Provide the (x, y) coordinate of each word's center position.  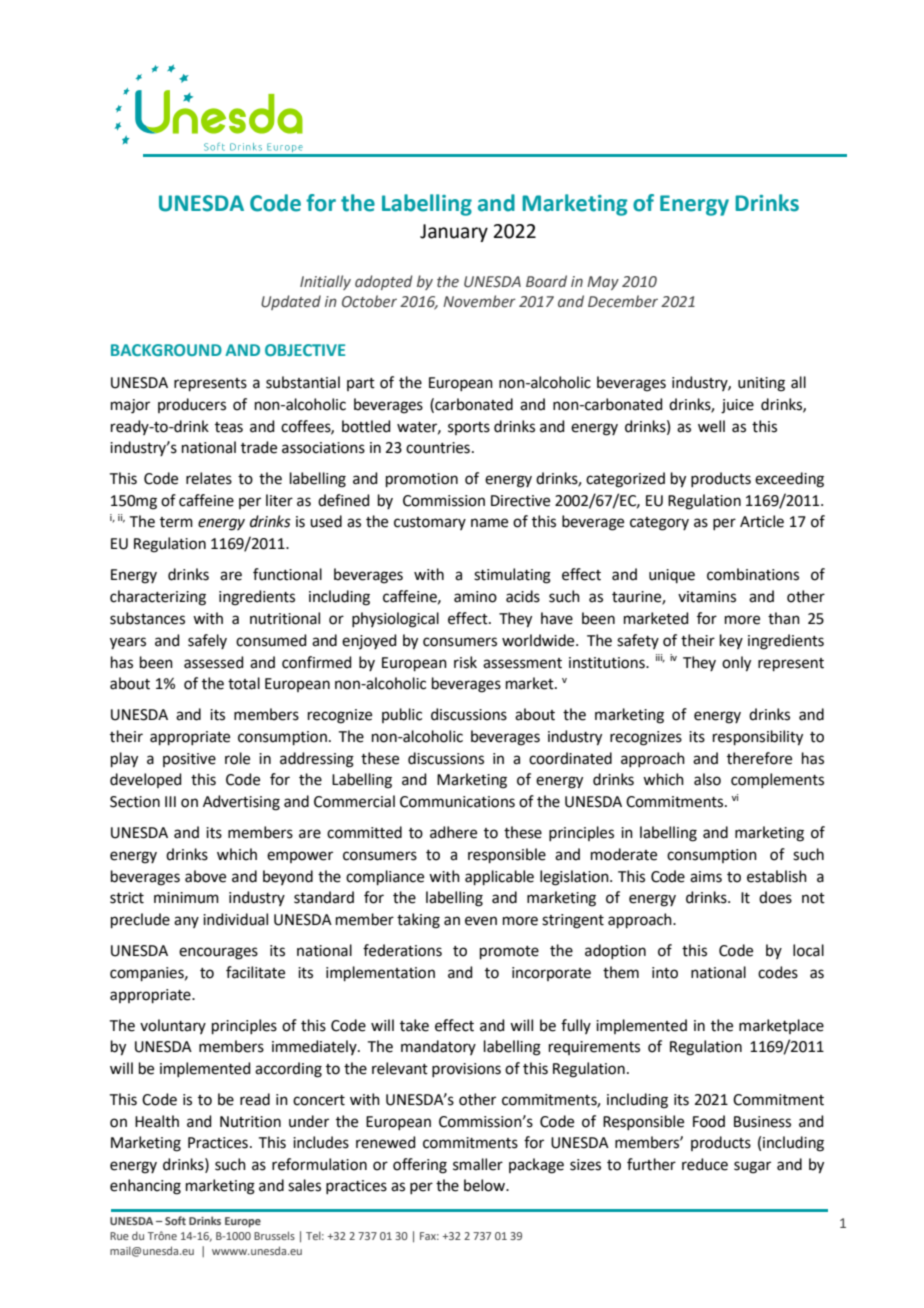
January (454, 233)
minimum (186, 898)
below (486, 1185)
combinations (753, 574)
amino (475, 597)
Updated (291, 302)
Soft (175, 1220)
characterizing (158, 598)
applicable (499, 877)
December (623, 301)
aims (706, 877)
